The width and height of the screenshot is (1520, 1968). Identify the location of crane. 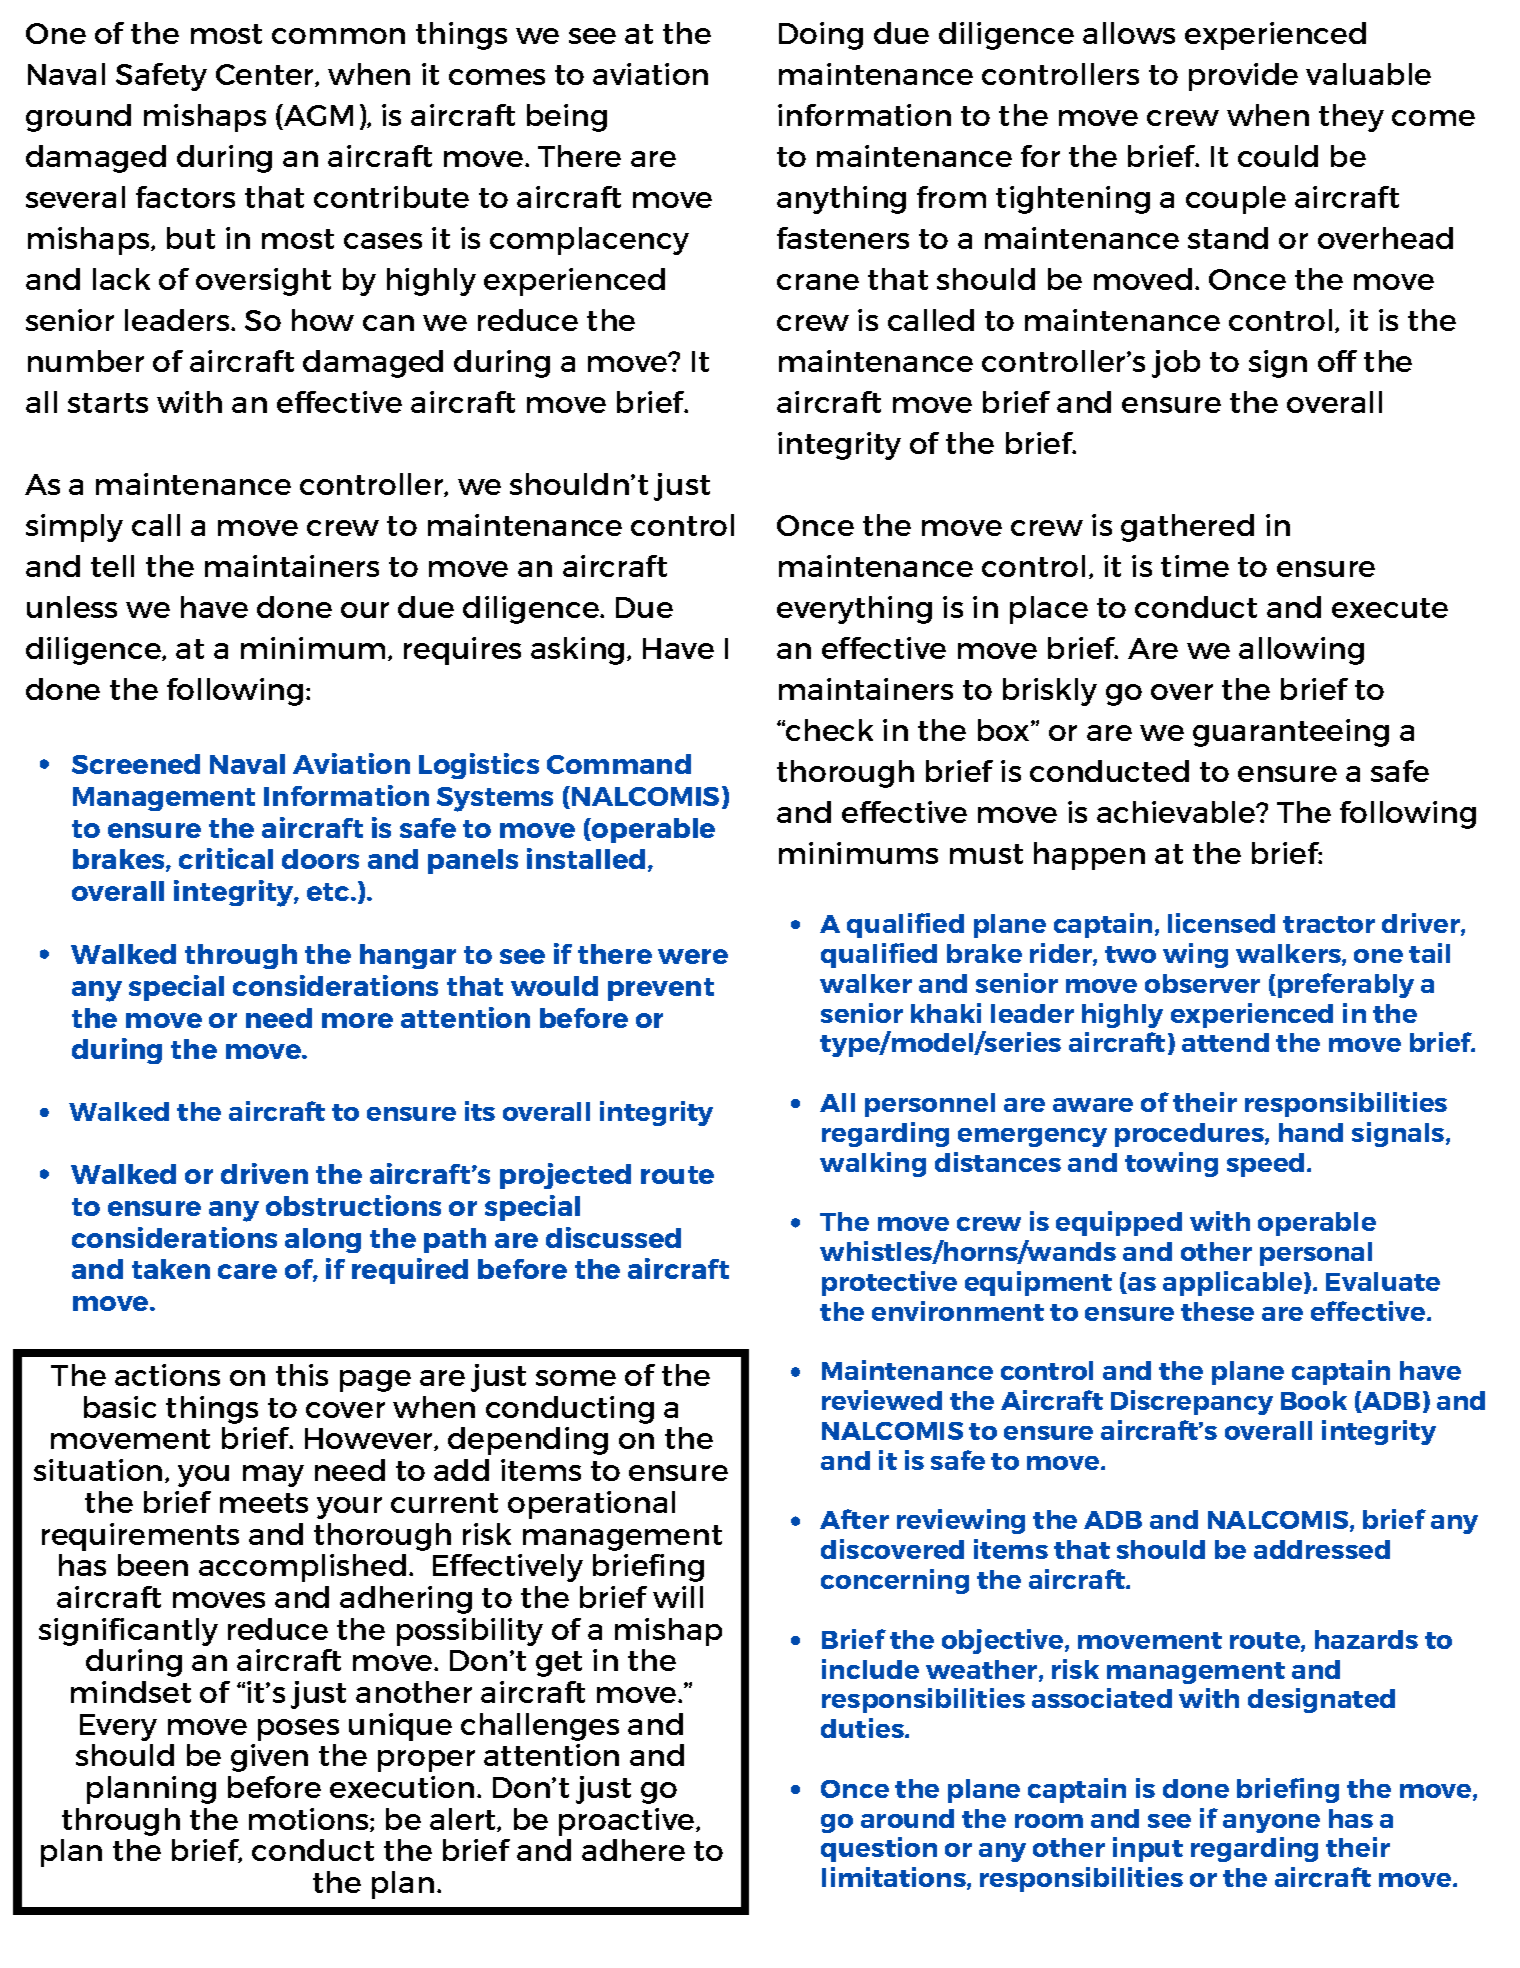
(818, 282).
